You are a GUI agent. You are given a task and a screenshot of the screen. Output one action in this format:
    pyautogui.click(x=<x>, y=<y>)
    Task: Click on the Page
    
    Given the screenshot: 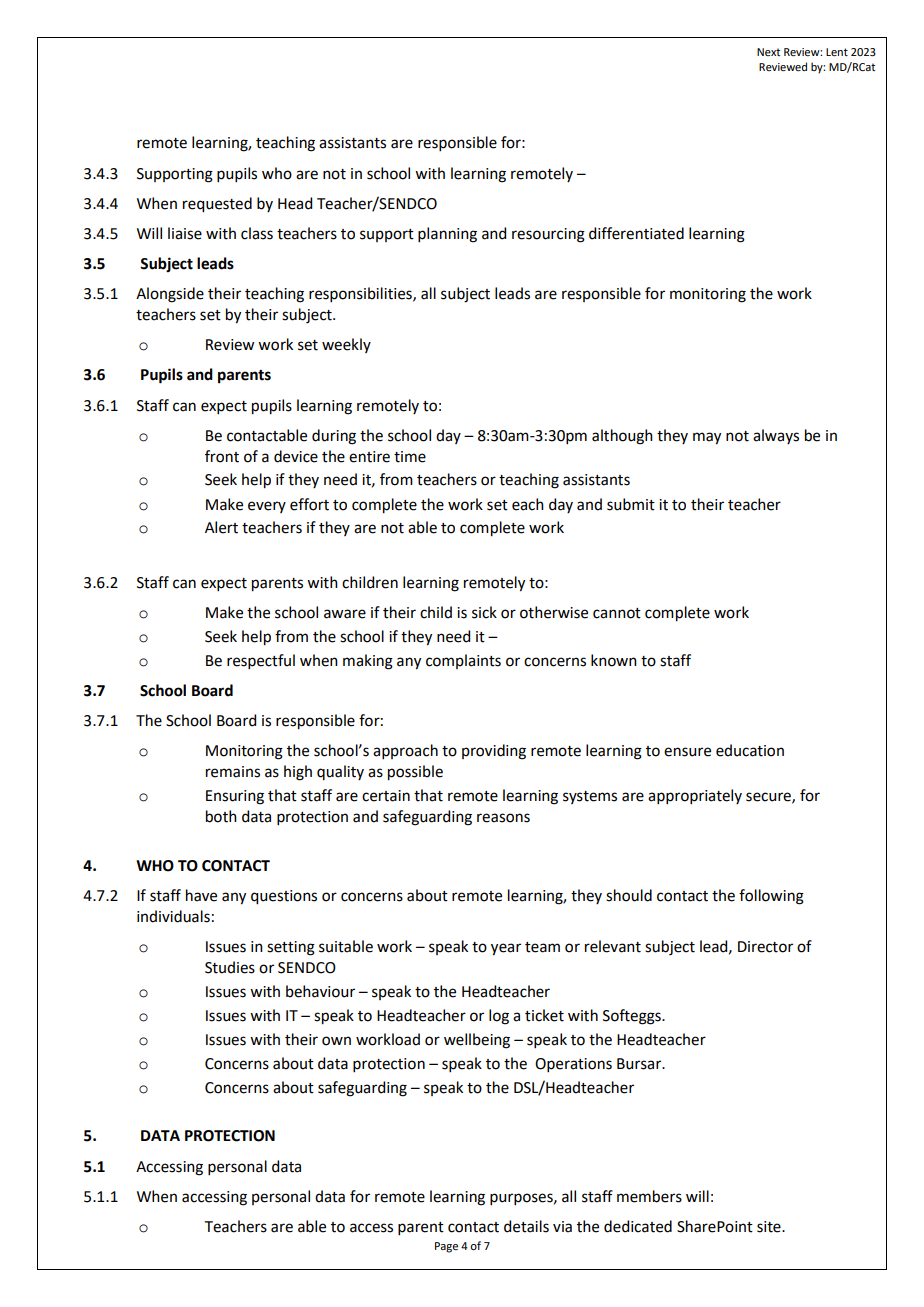 What is the action you would take?
    pyautogui.click(x=446, y=1247)
